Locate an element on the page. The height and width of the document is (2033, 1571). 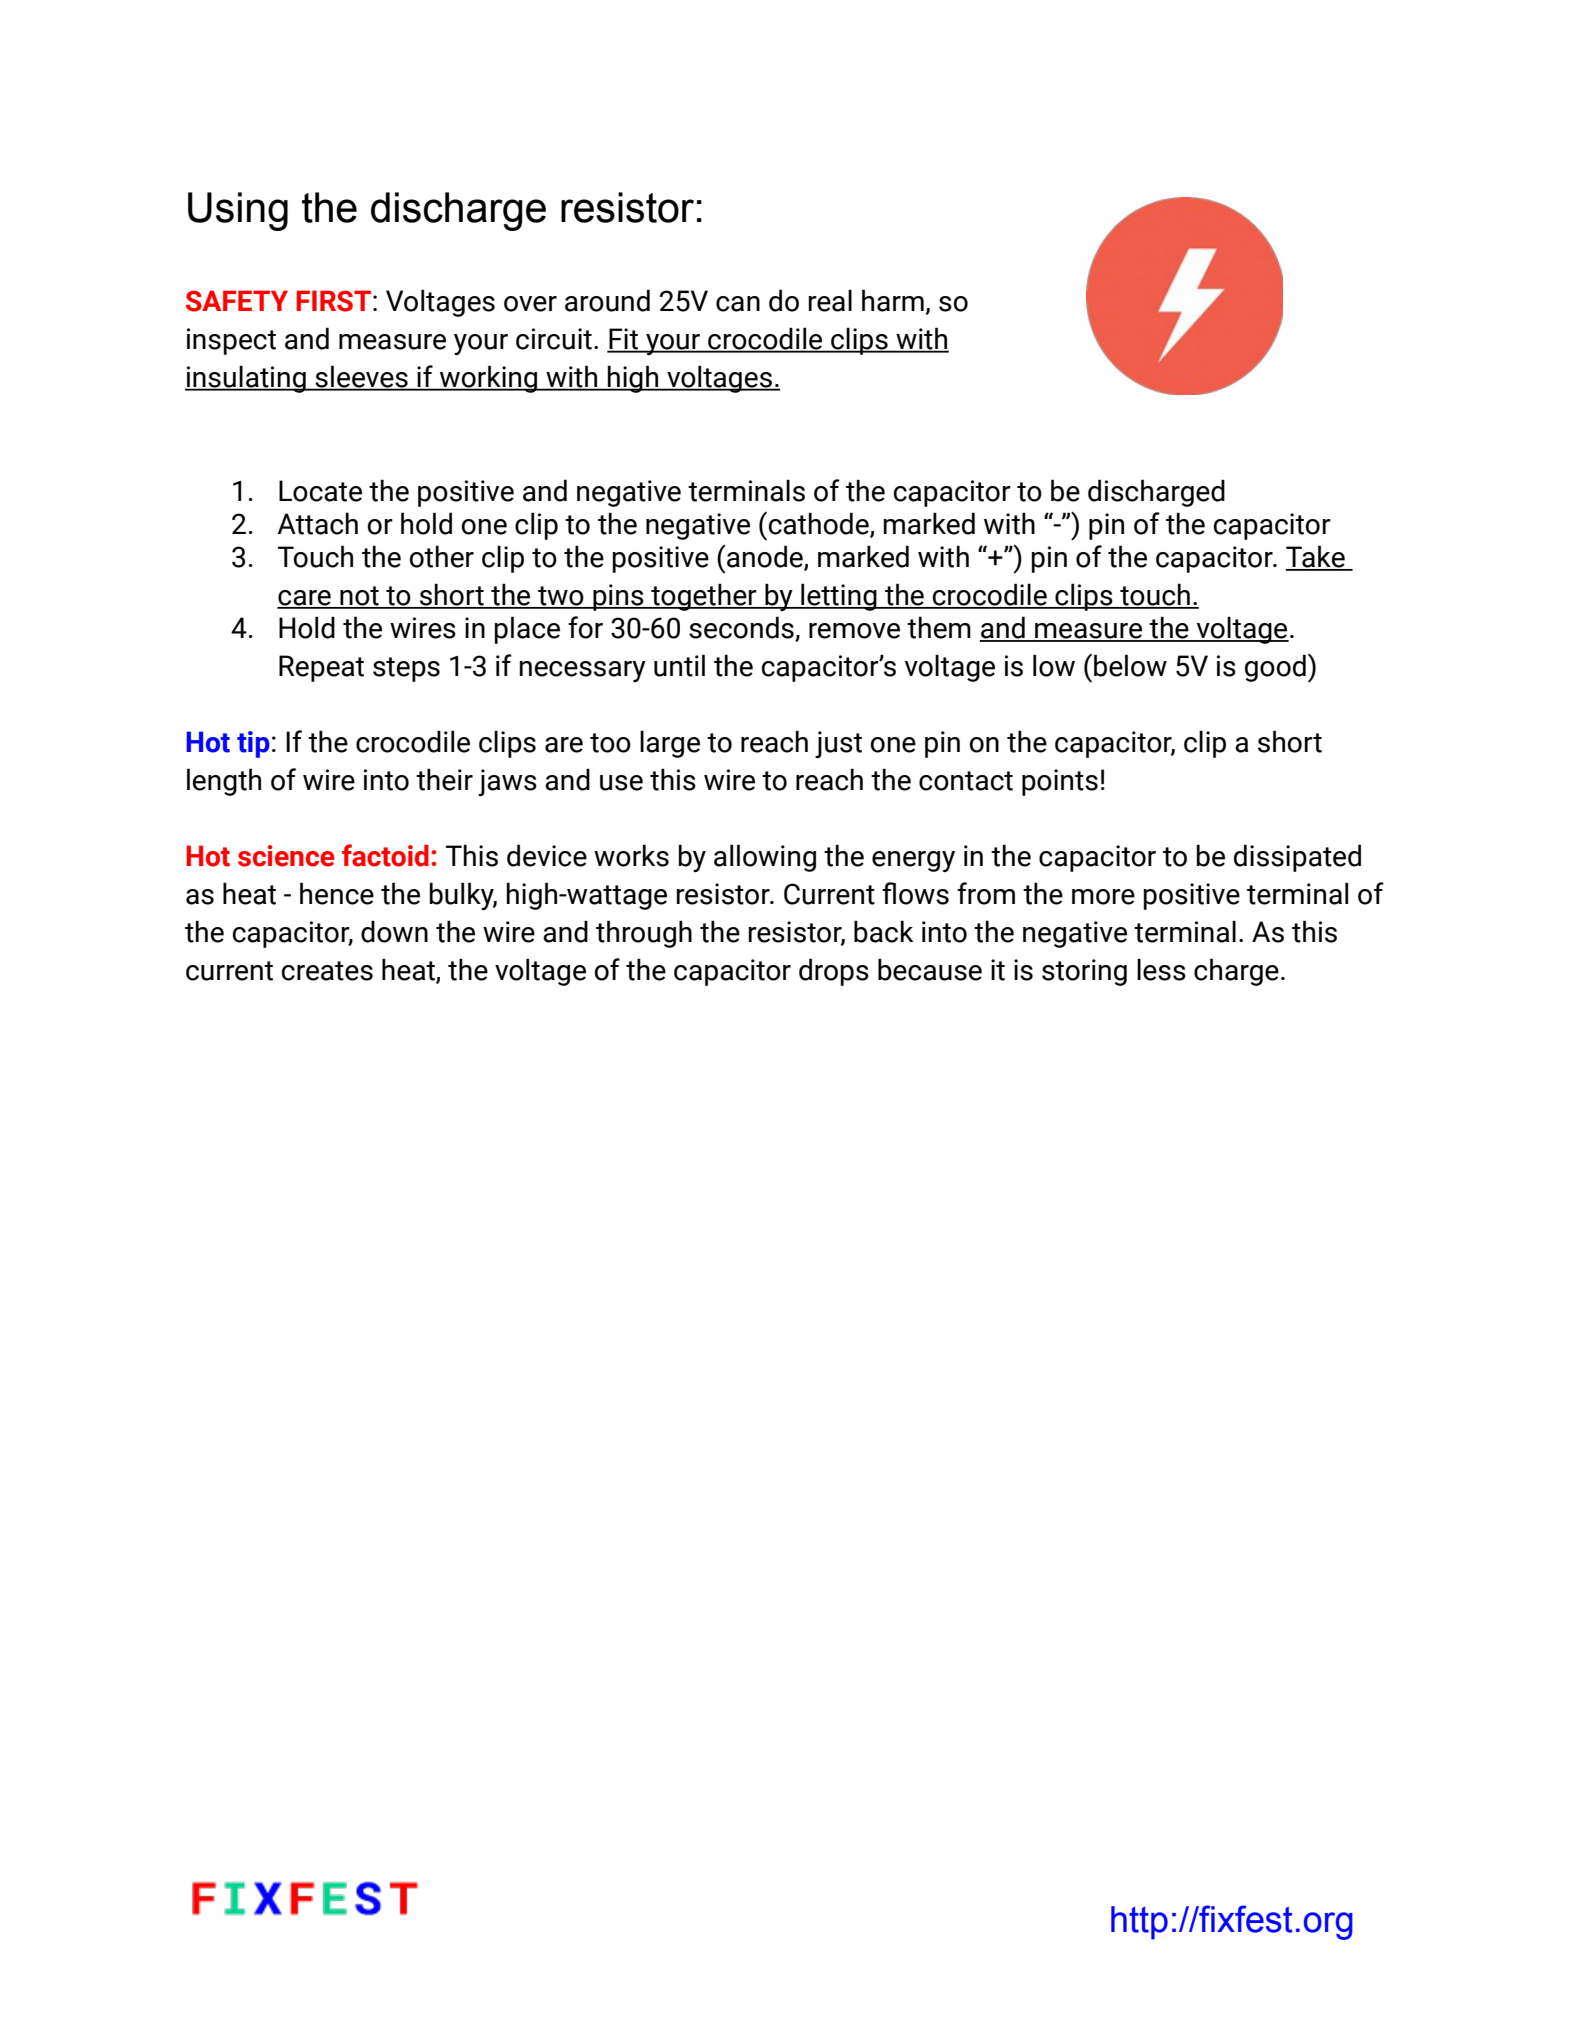
real is located at coordinates (830, 300).
